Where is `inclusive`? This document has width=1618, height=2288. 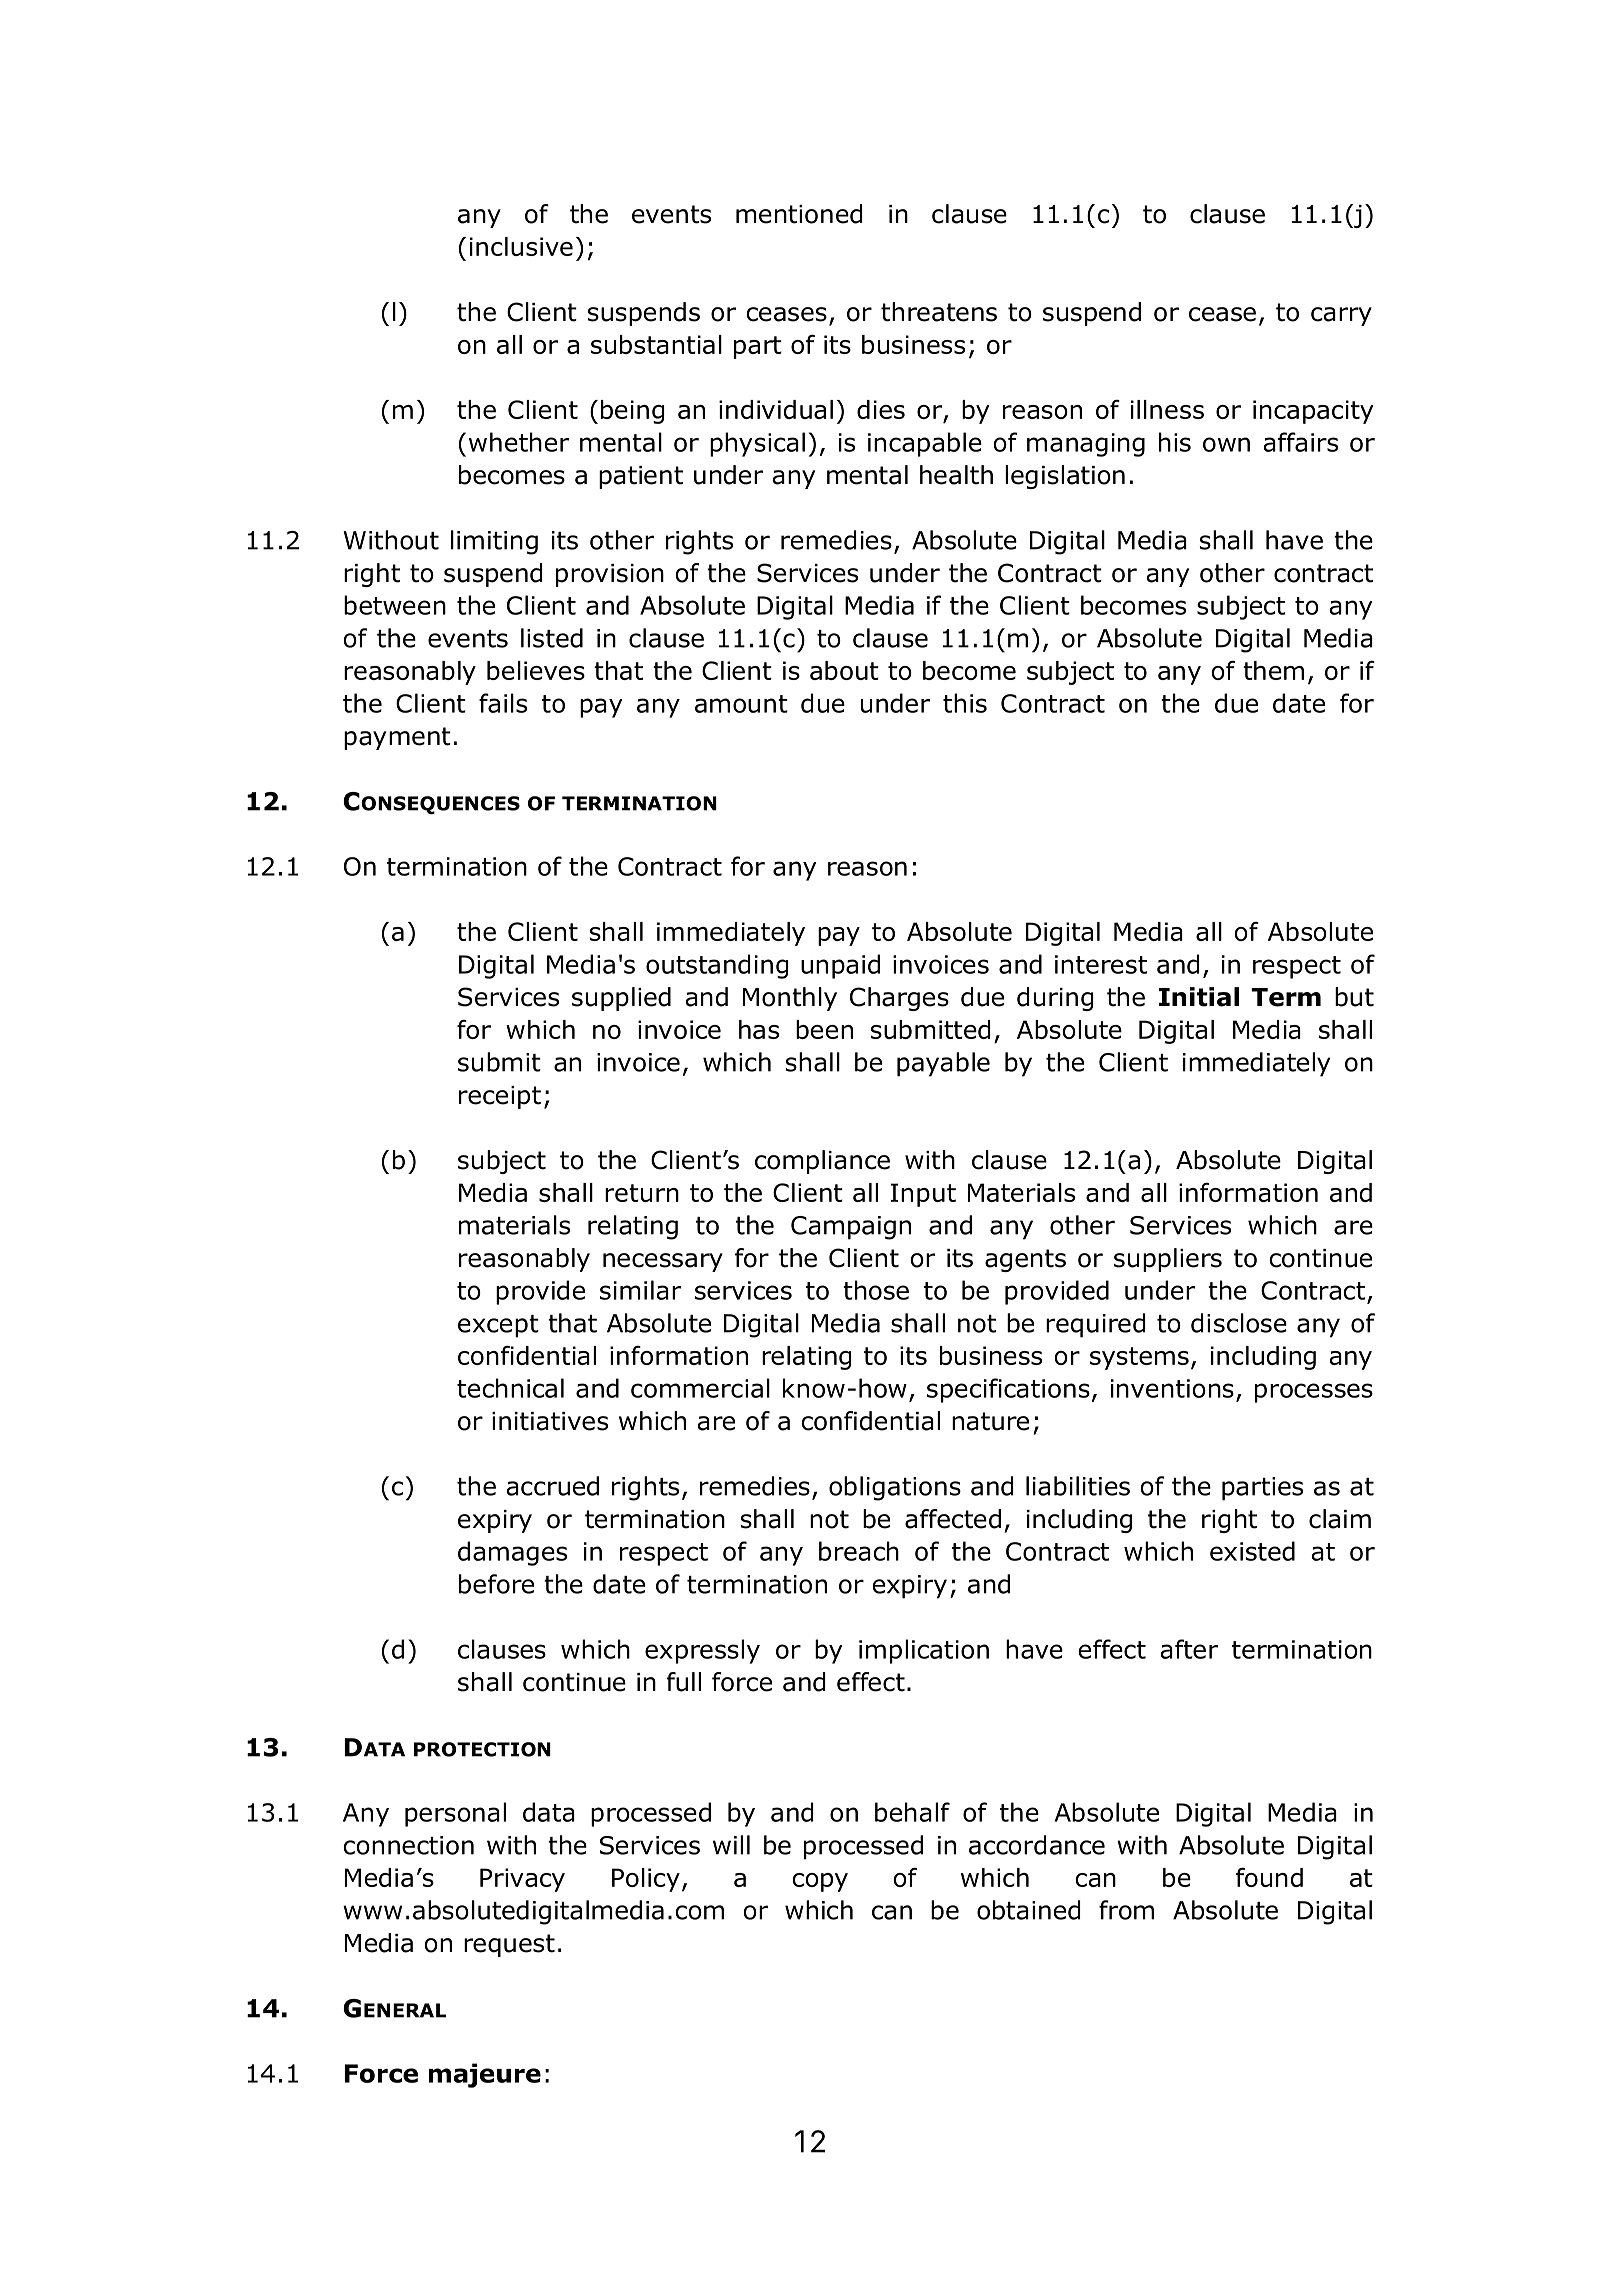
inclusive is located at coordinates (521, 246).
